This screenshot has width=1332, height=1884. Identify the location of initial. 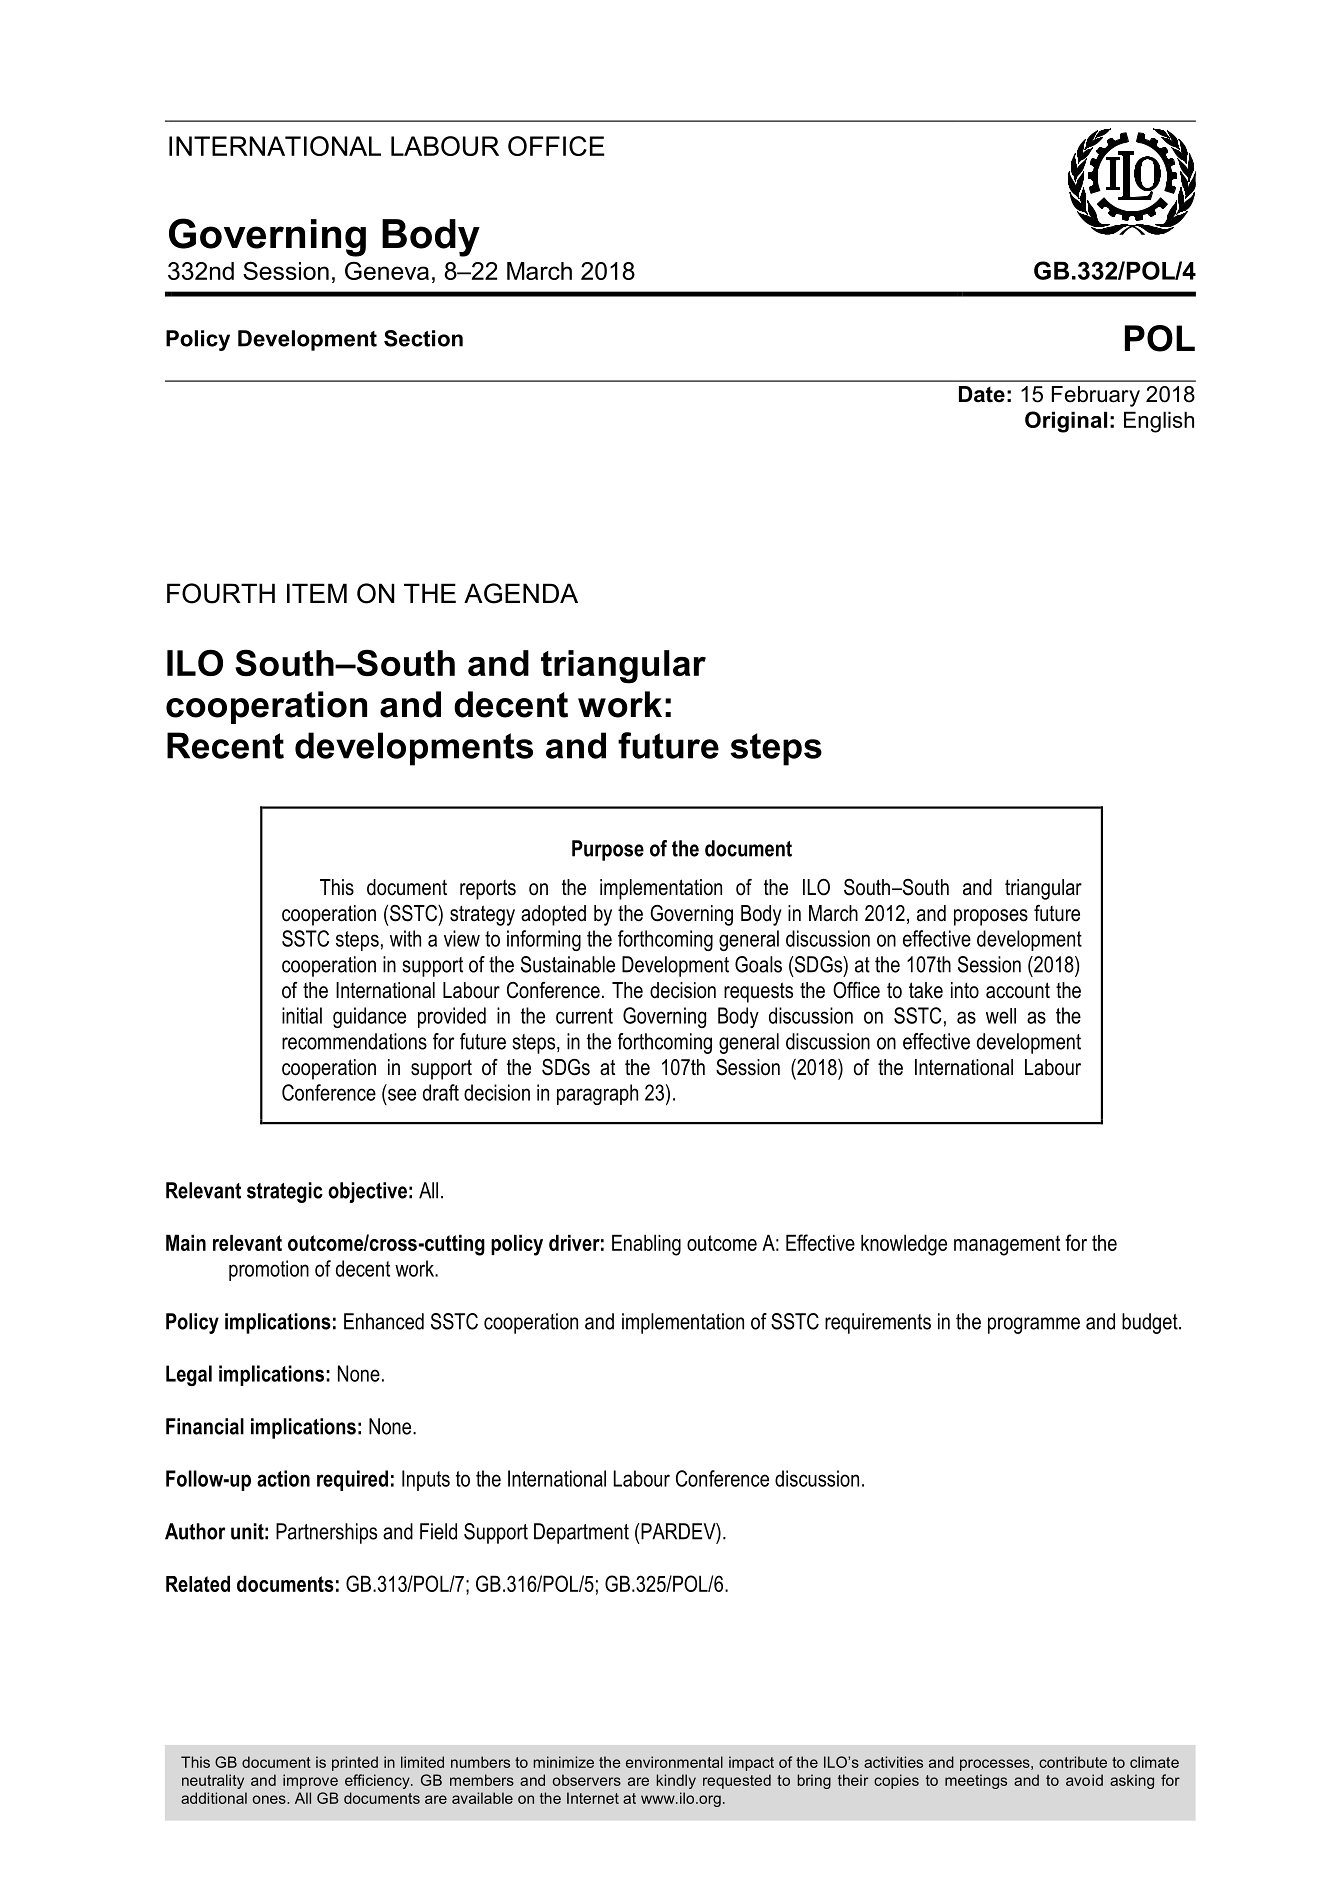
(302, 1015).
